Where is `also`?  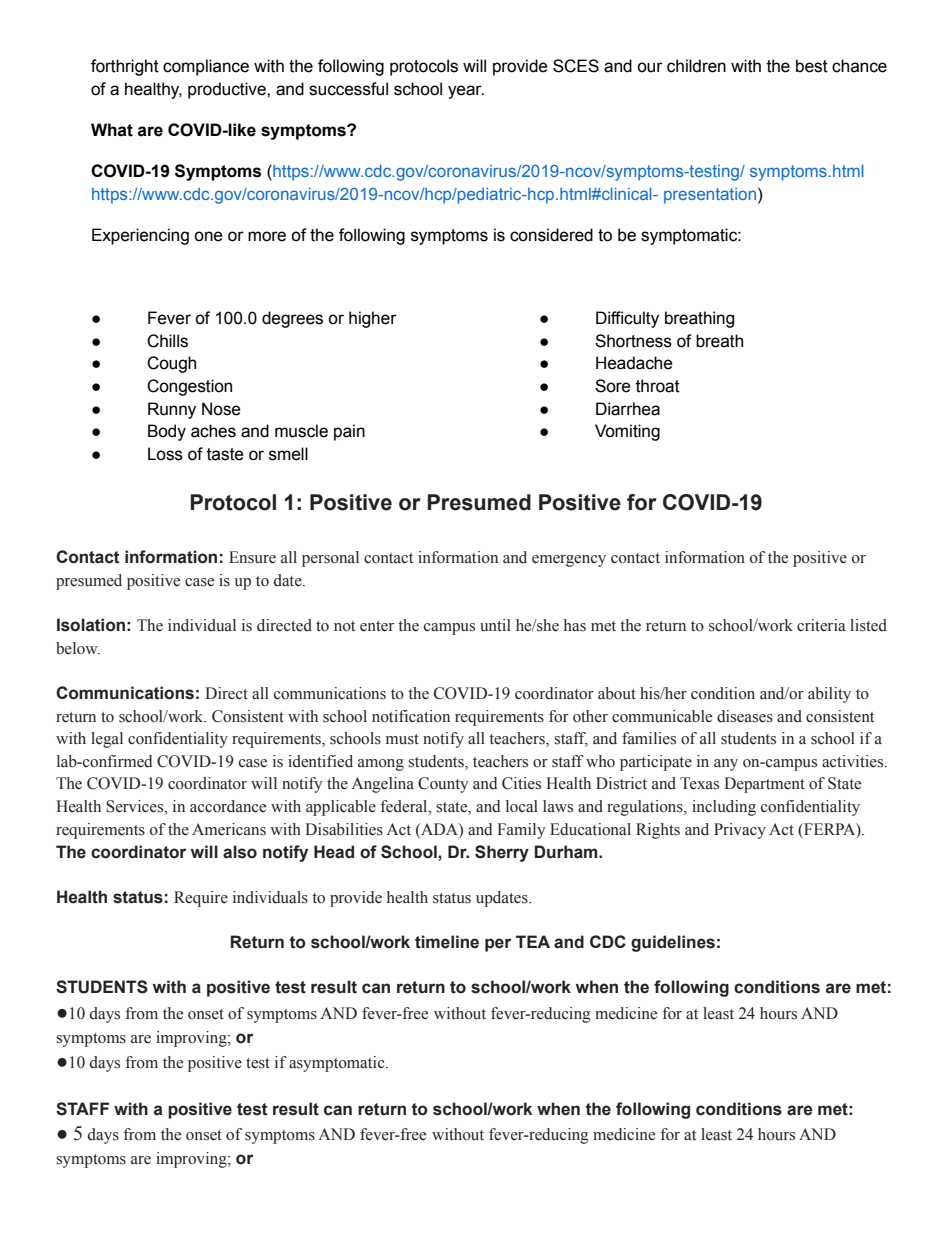
also is located at coordinates (240, 852).
